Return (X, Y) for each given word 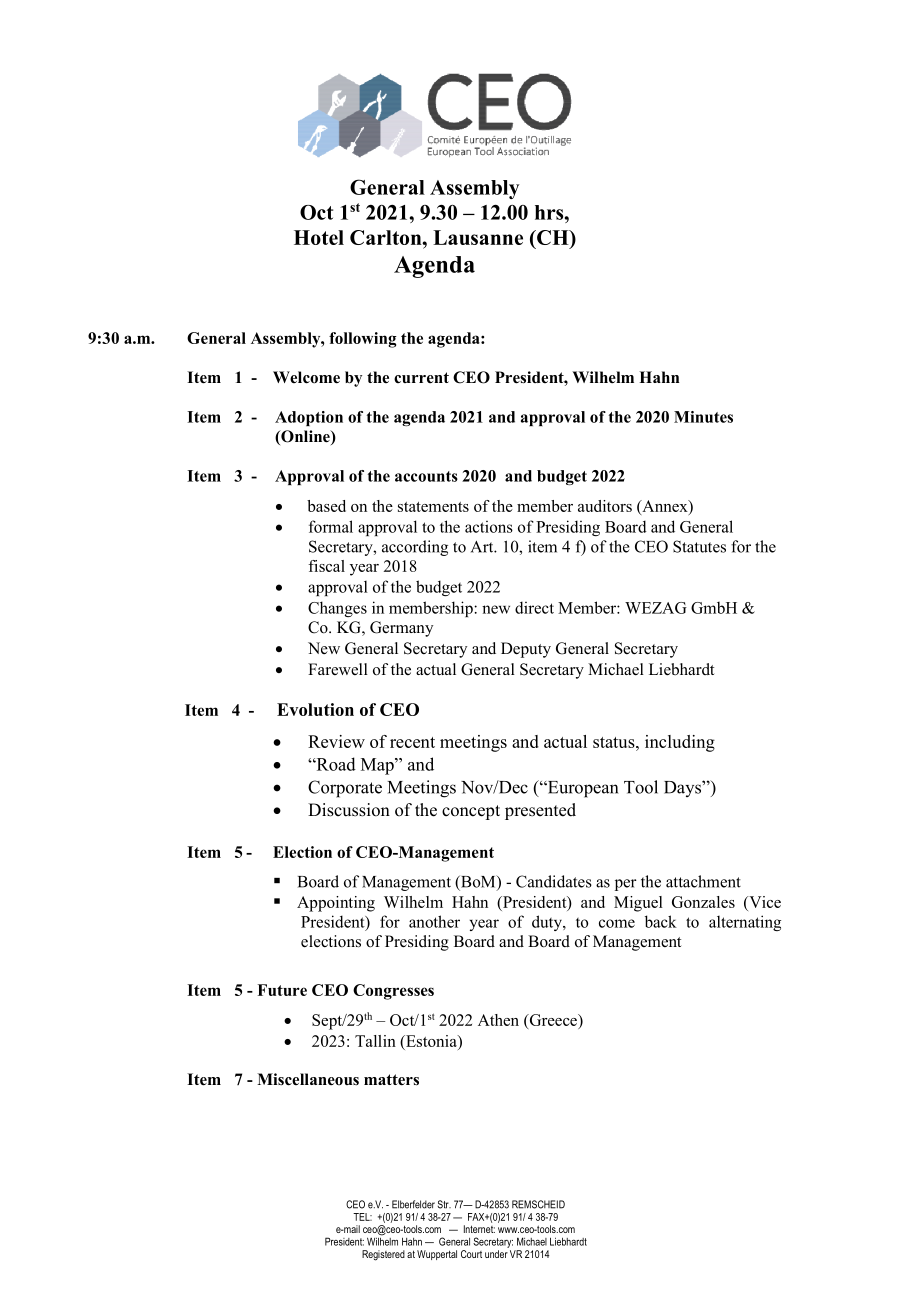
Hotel (319, 237)
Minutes (703, 417)
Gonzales (703, 902)
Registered (383, 1255)
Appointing (336, 904)
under (496, 1254)
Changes (337, 609)
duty (548, 923)
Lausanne (478, 237)
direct (534, 607)
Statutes (699, 546)
